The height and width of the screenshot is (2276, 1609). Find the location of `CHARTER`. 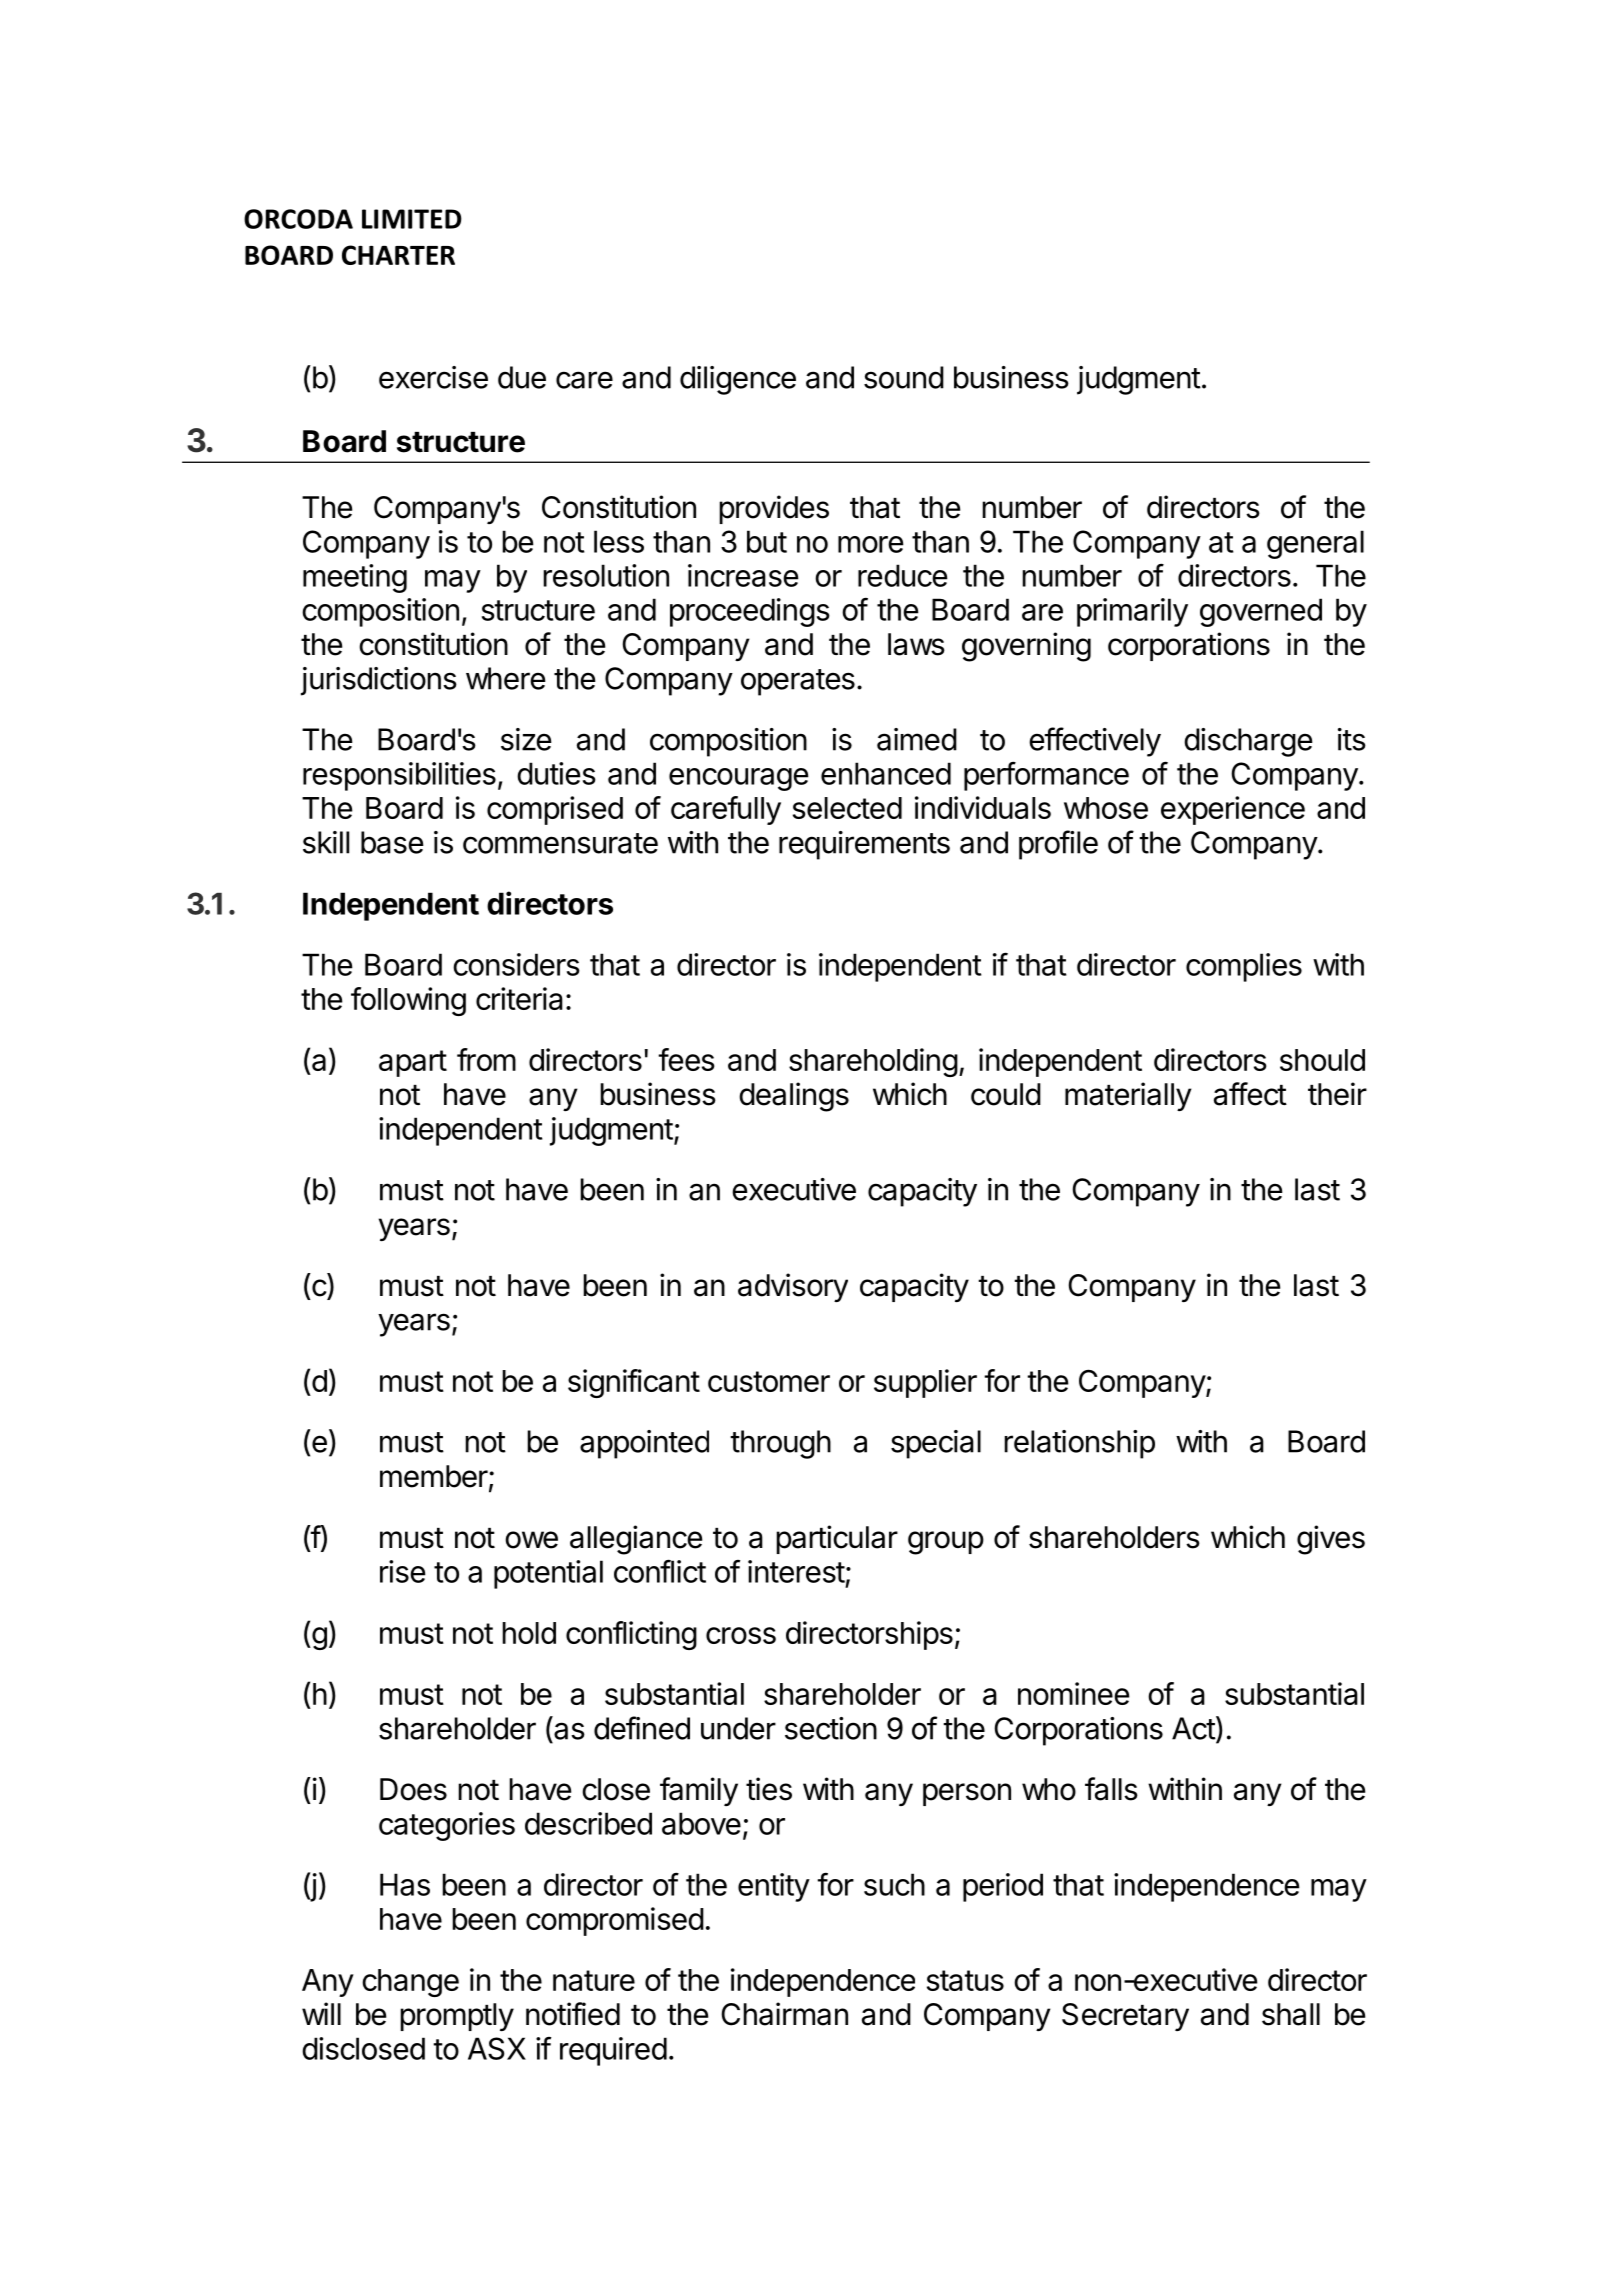

CHARTER is located at coordinates (398, 255).
